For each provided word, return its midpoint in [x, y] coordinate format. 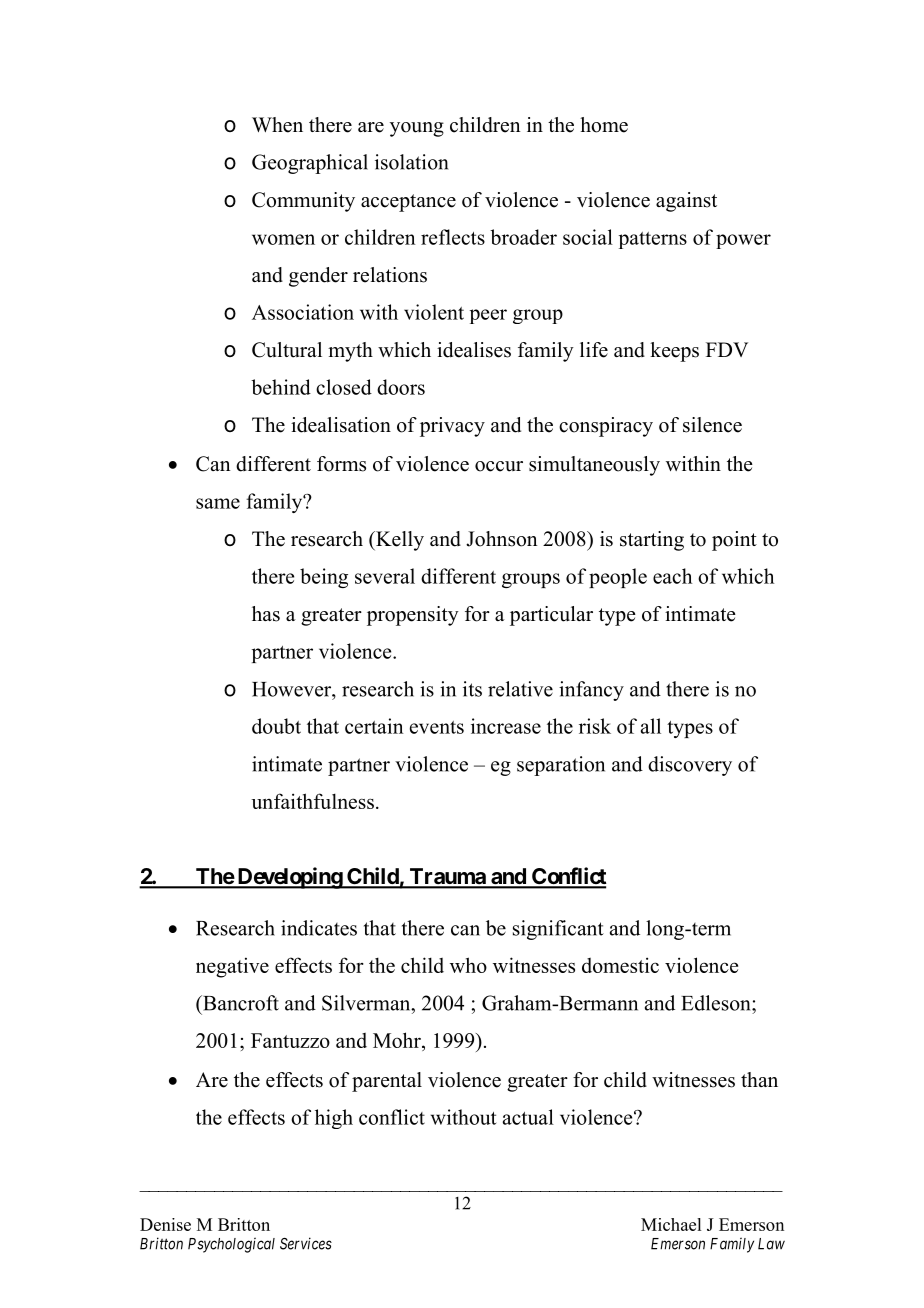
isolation [411, 162]
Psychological [231, 1245]
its [472, 689]
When [277, 125]
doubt [276, 726]
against [686, 202]
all [651, 726]
